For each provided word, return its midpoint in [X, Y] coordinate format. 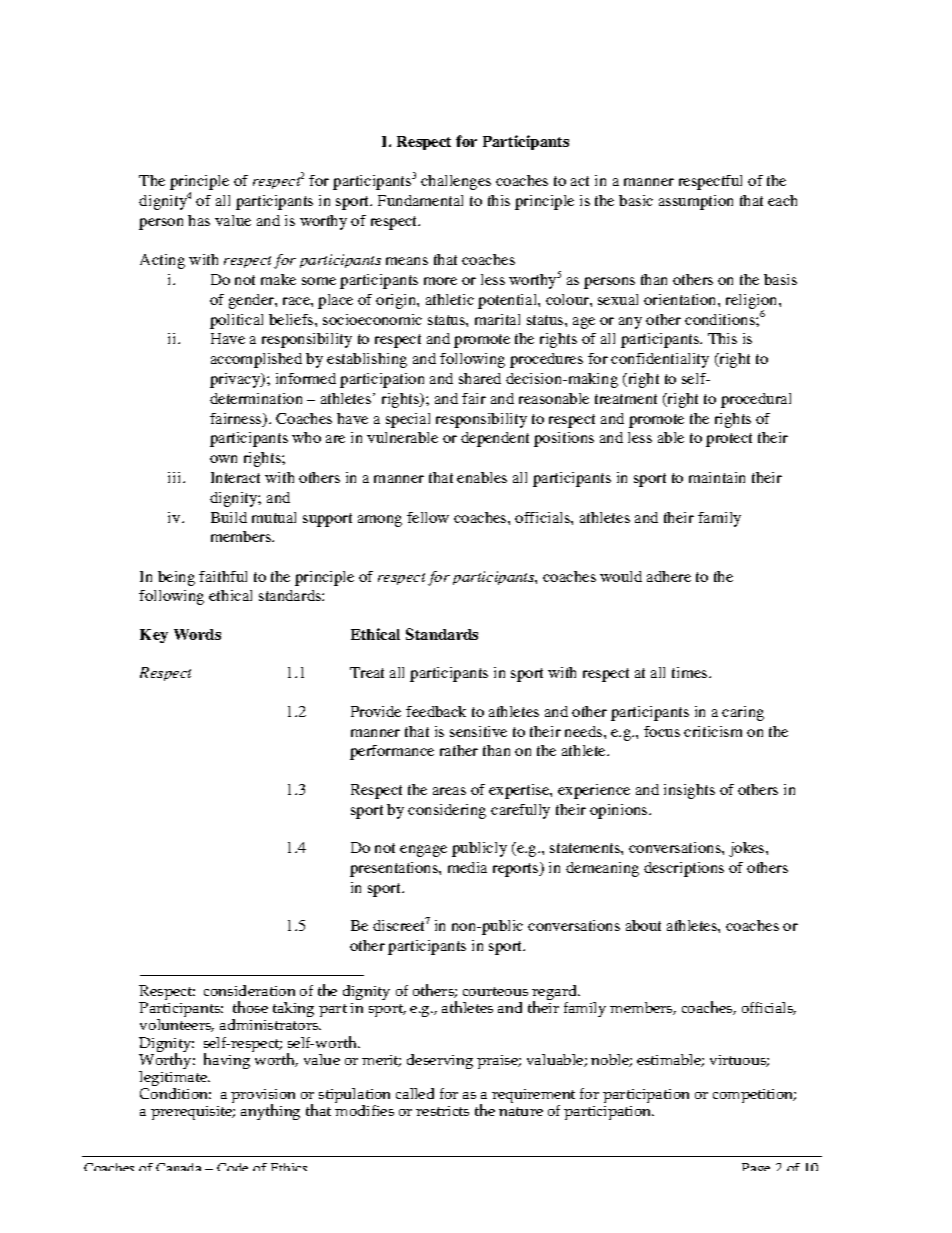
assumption [696, 202]
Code [232, 1167]
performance [392, 752]
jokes [748, 849]
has [199, 220]
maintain [717, 477]
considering [447, 811]
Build [229, 517]
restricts [442, 1111]
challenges [456, 182]
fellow [428, 517]
